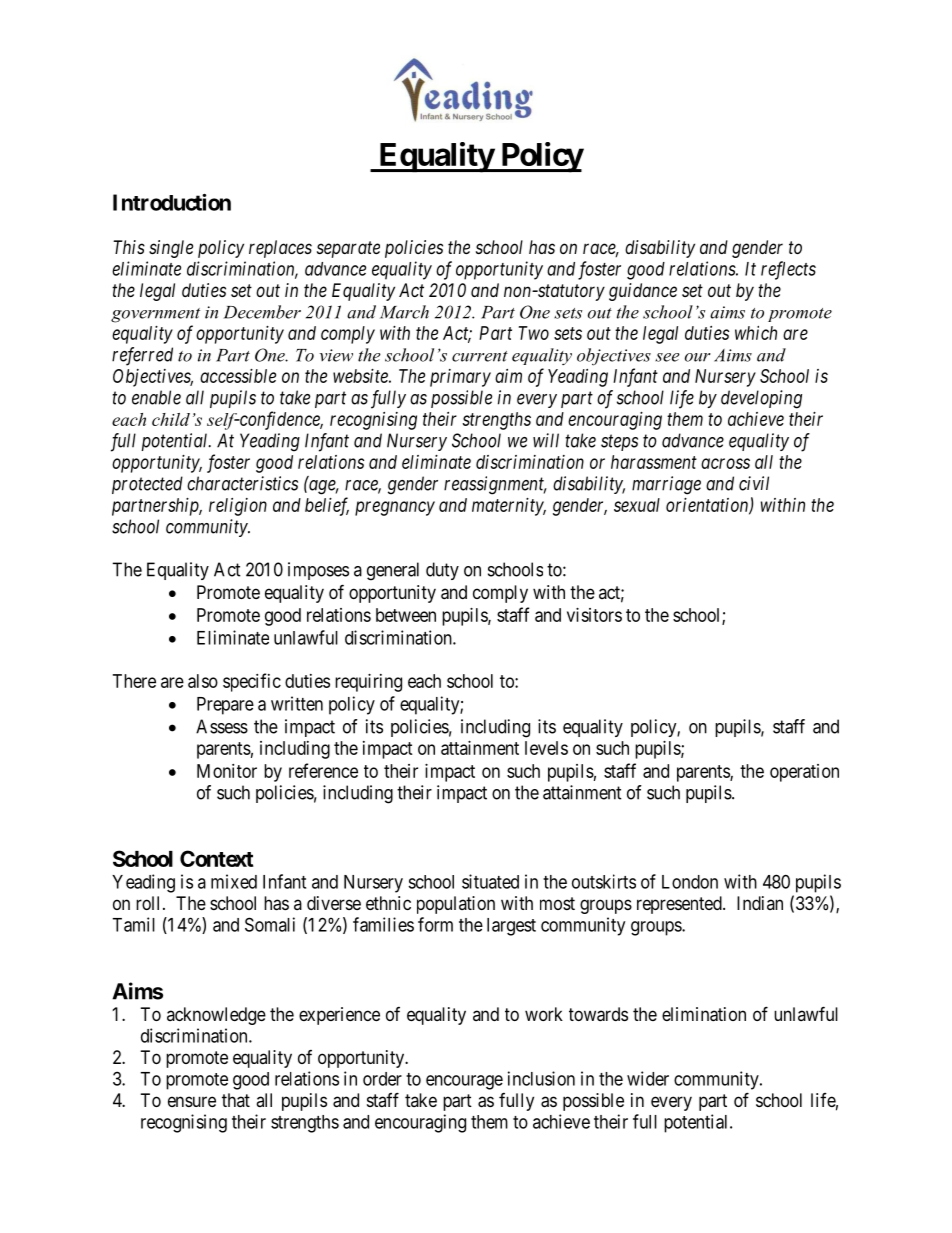  Describe the element at coordinates (192, 1101) in the page. I see `ensure` at that location.
